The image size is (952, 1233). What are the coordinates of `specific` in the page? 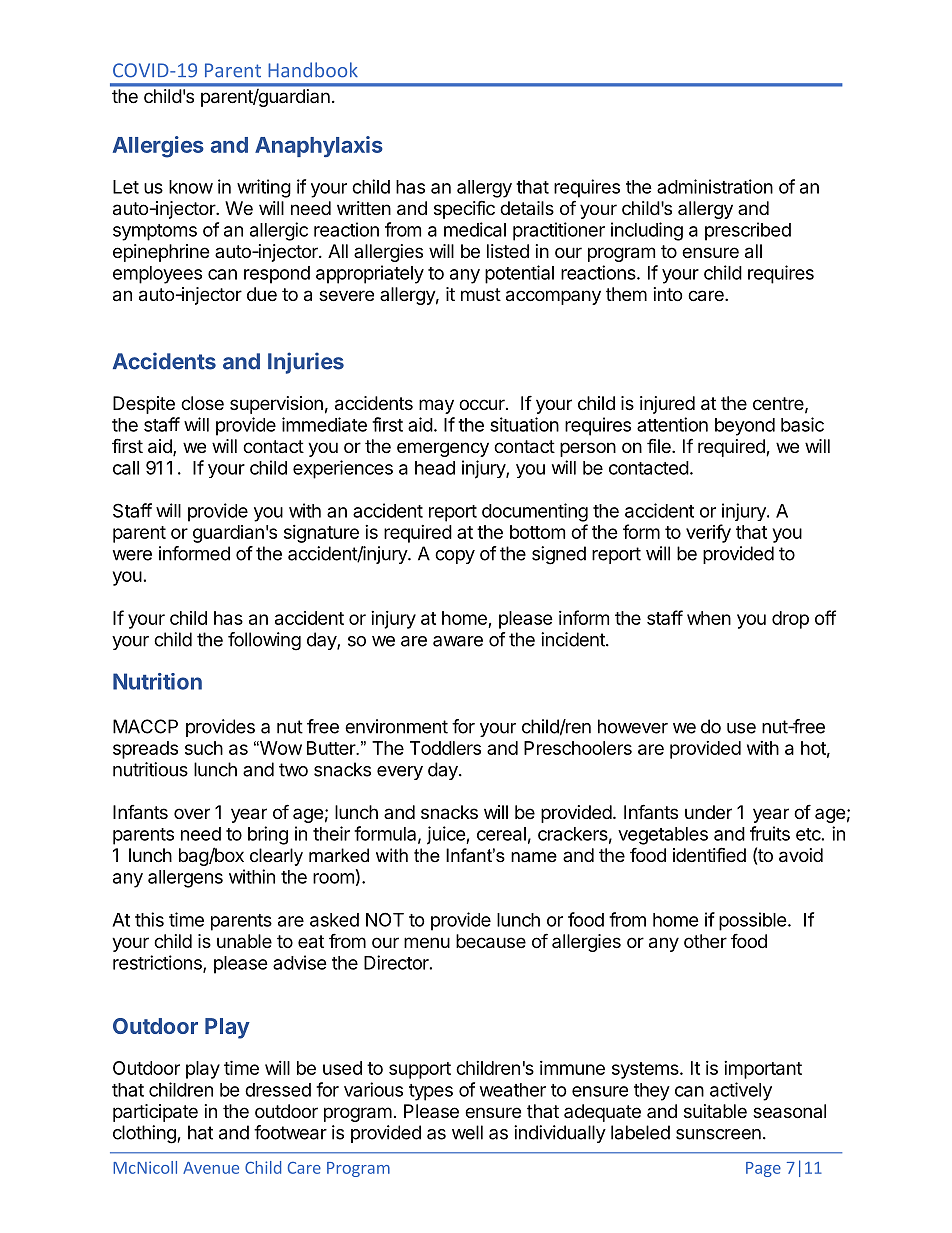 It's located at (464, 209).
